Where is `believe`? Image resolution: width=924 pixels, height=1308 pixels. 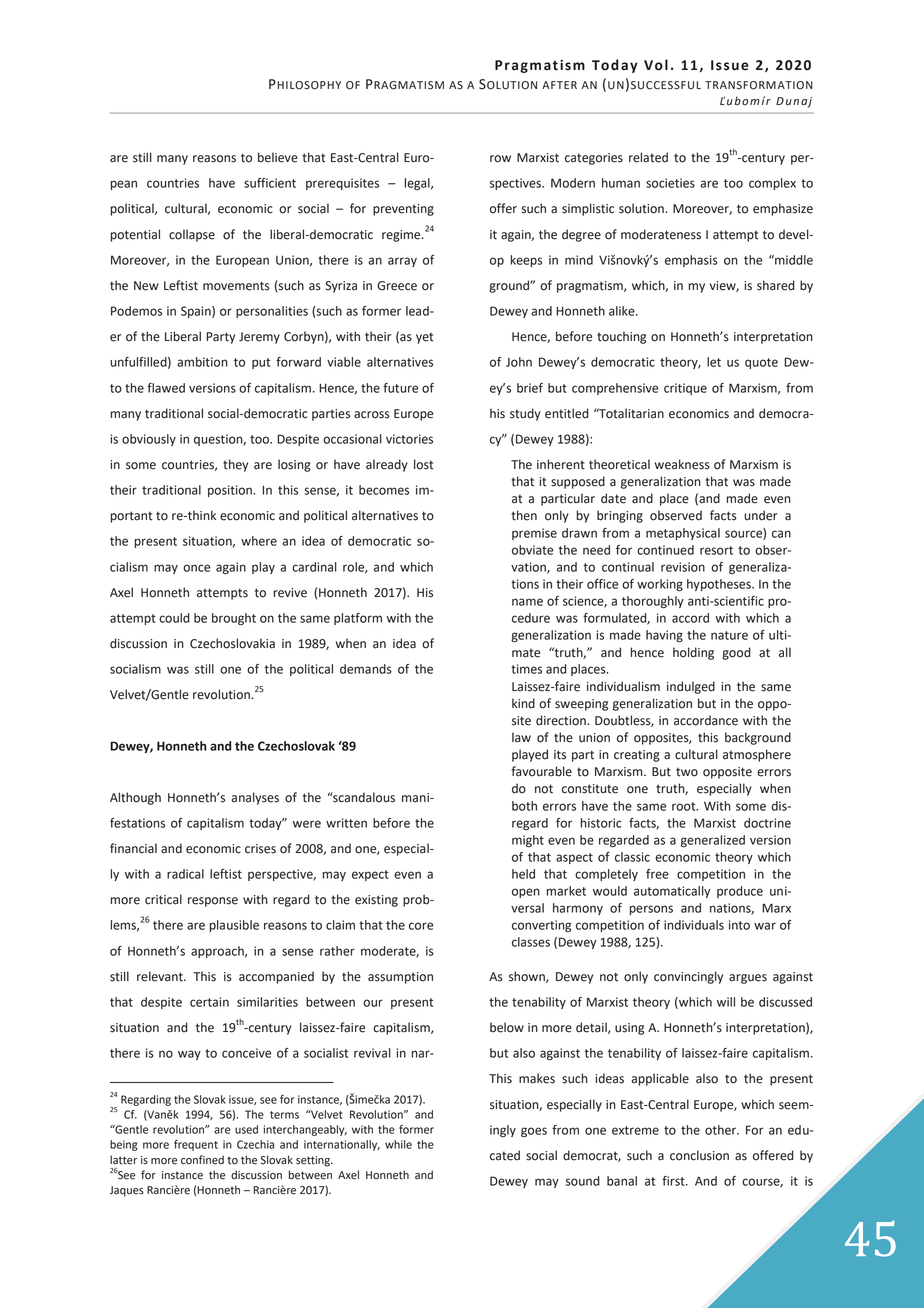
believe is located at coordinates (278, 157).
